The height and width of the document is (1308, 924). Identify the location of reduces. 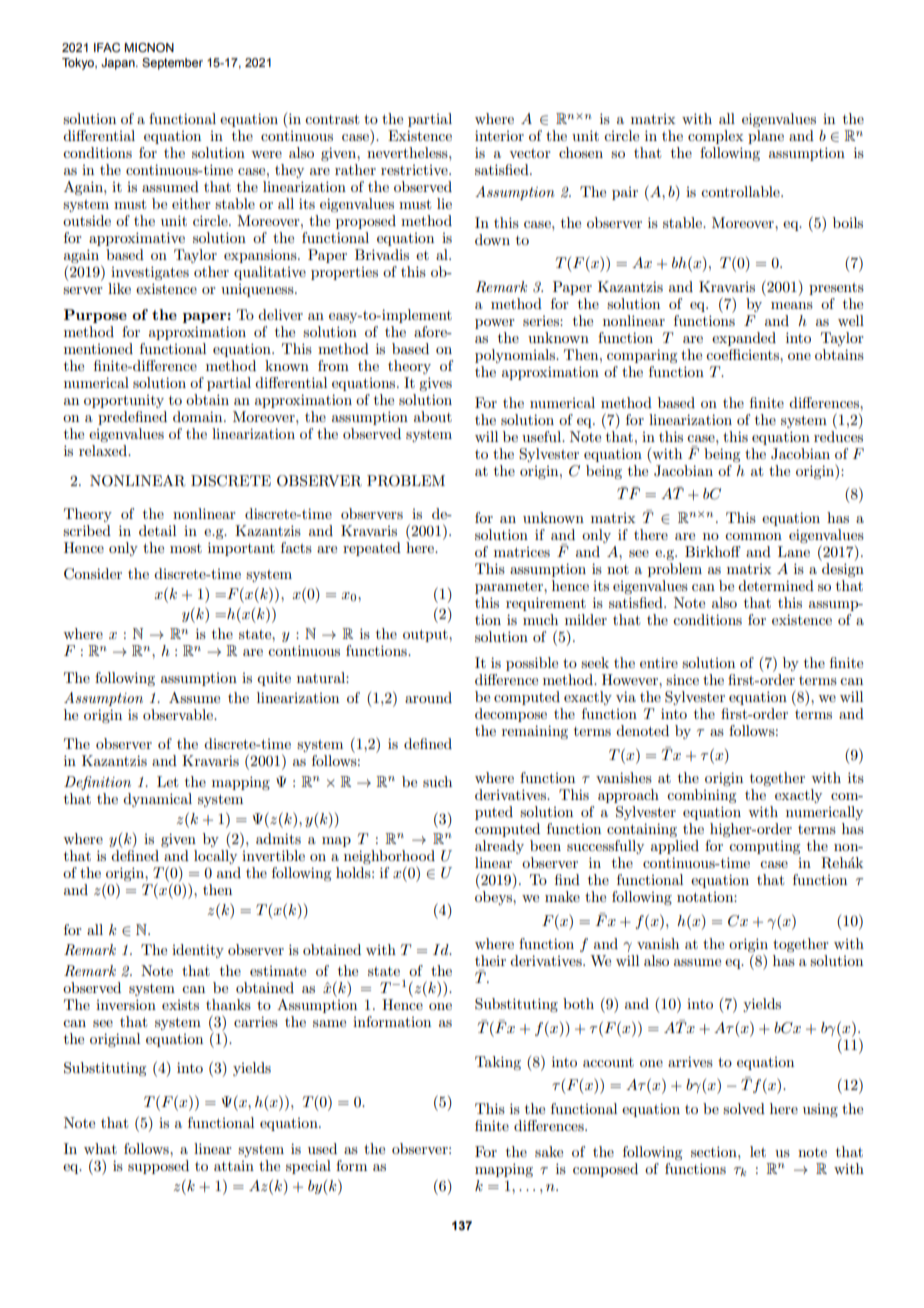
(838, 436).
